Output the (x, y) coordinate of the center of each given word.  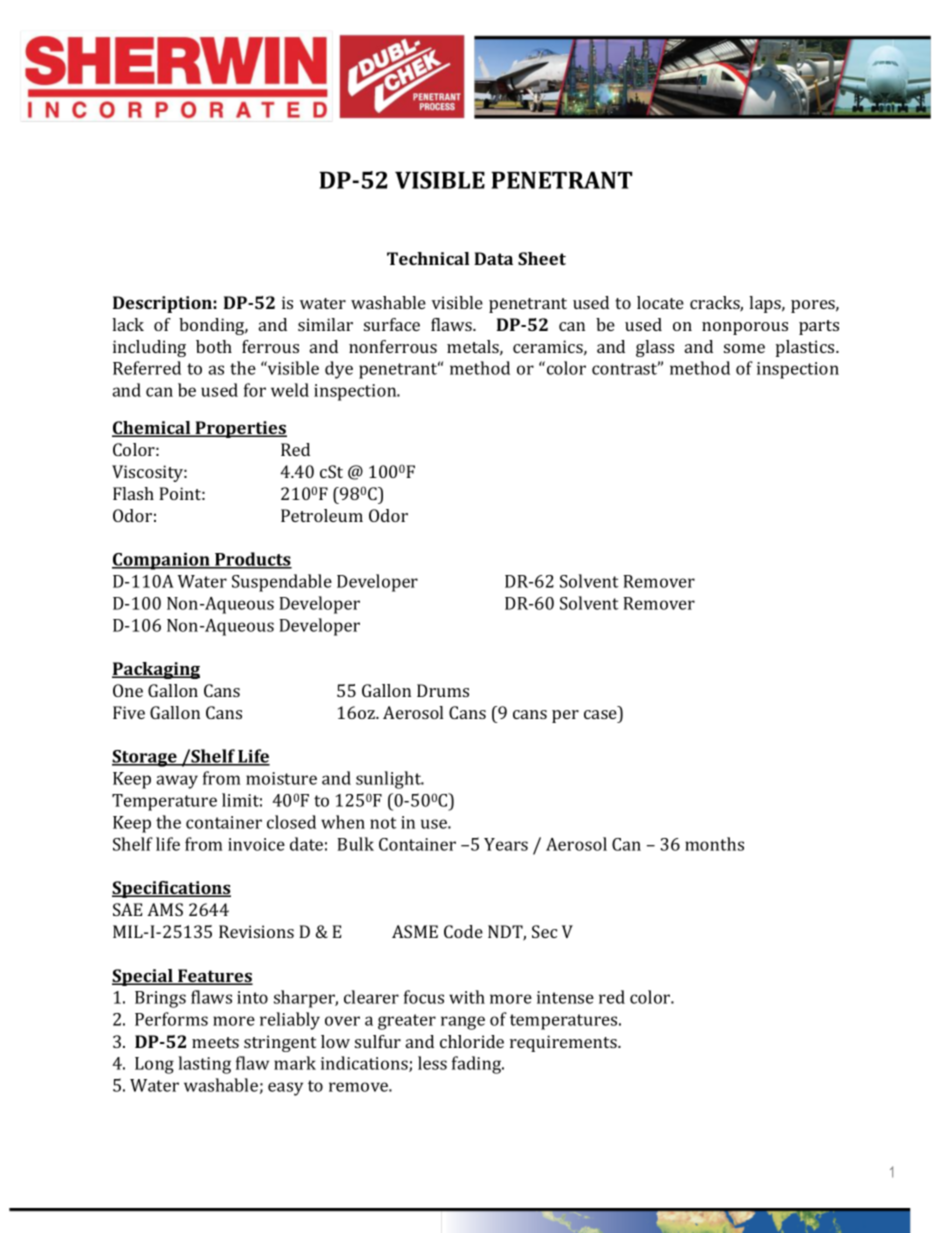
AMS (165, 909)
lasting (204, 1065)
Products (252, 560)
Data (493, 258)
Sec (544, 931)
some (744, 348)
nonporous (745, 328)
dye (339, 370)
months (714, 844)
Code (463, 931)
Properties (240, 429)
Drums (443, 690)
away (177, 782)
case (600, 714)
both (214, 346)
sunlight (389, 780)
